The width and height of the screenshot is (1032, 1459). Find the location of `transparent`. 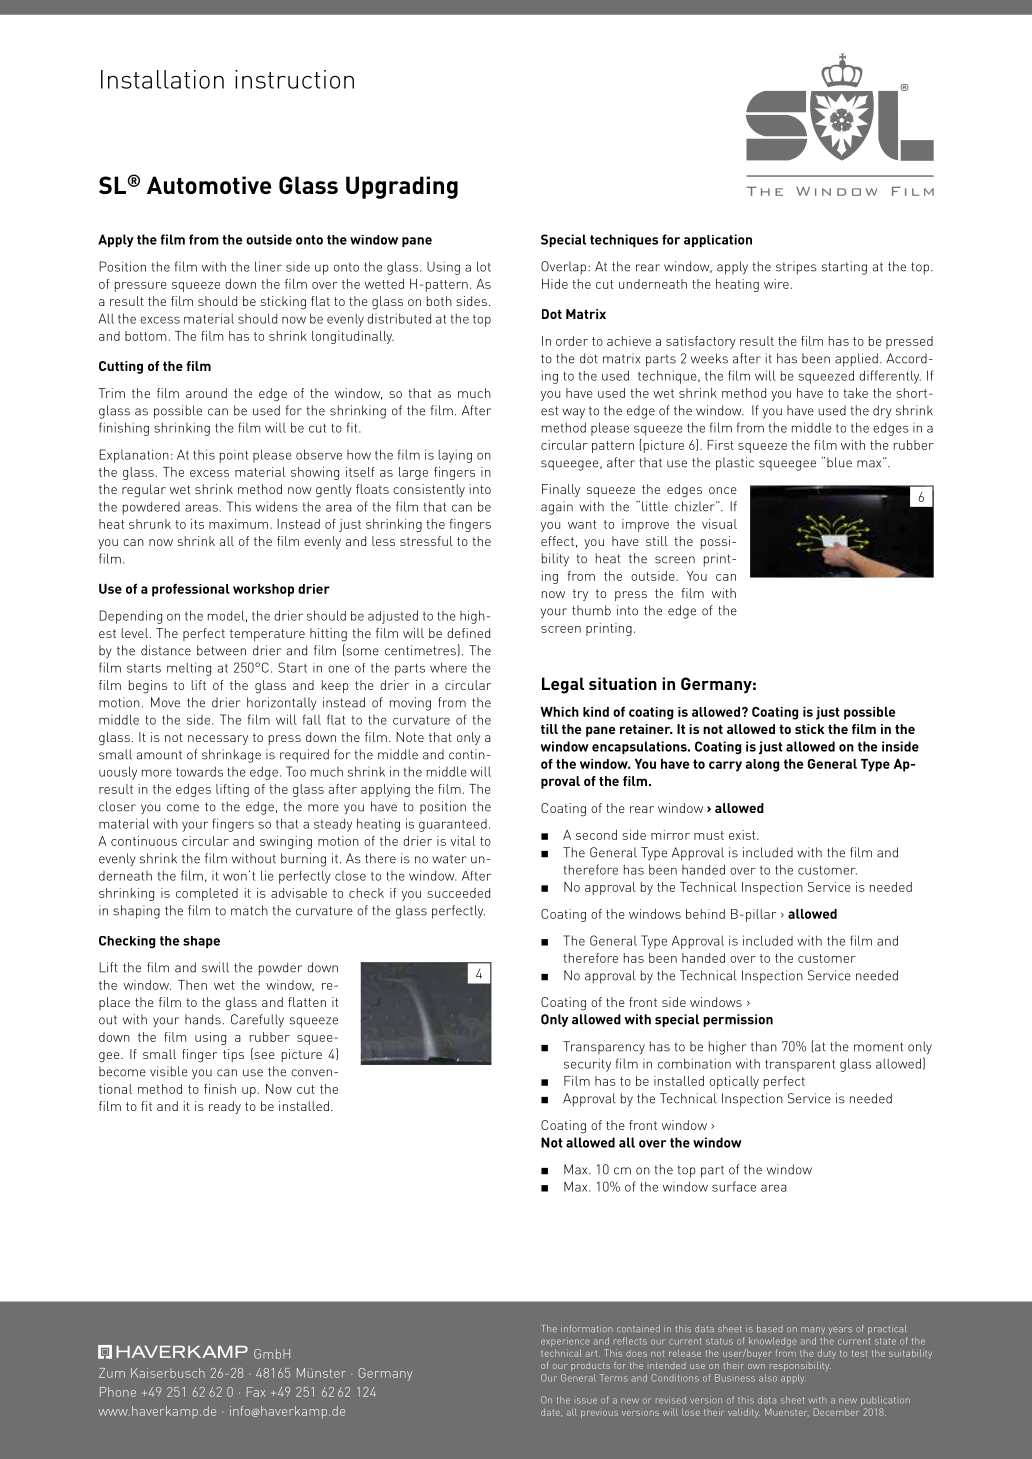

transparent is located at coordinates (800, 1065).
